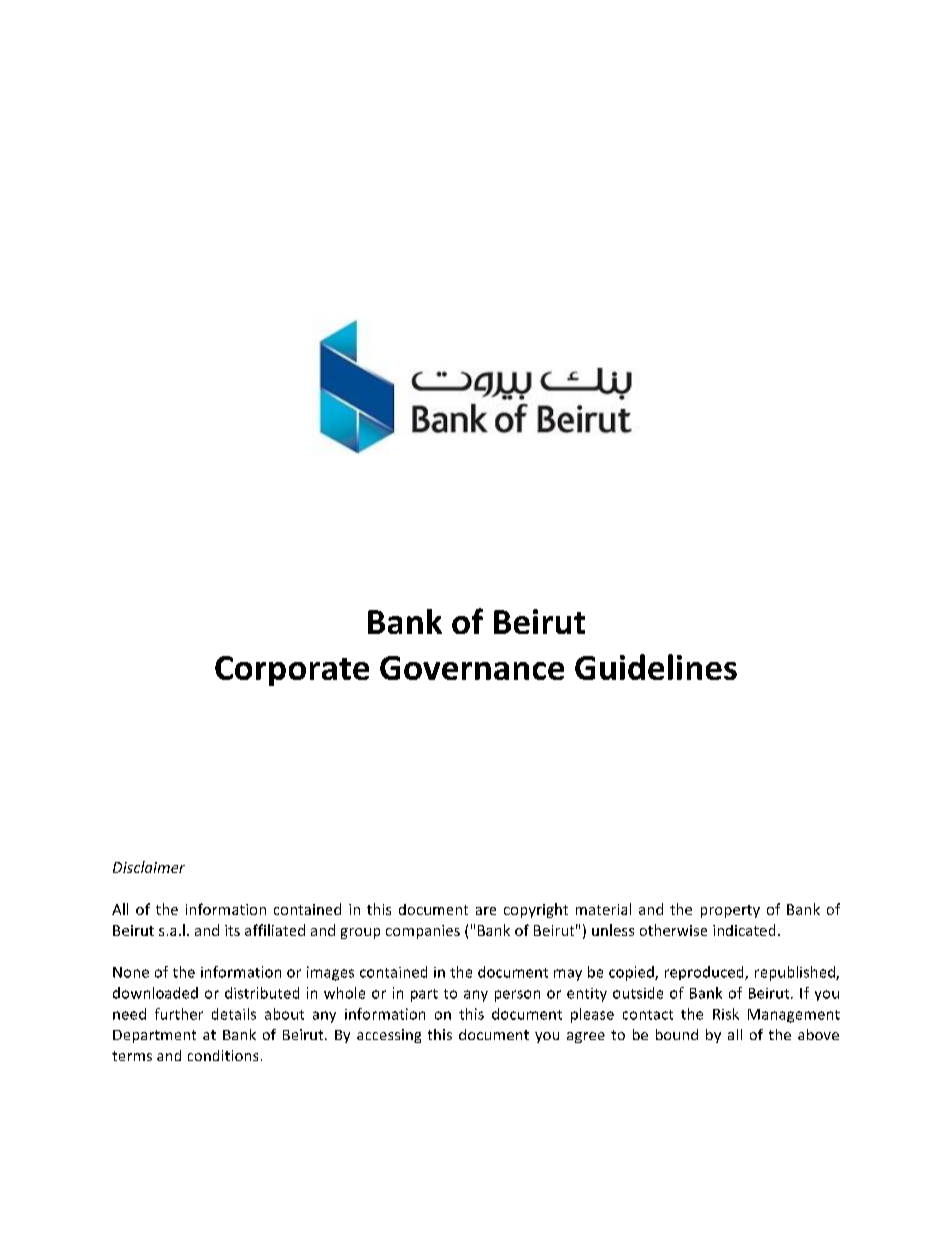 The height and width of the page is (1233, 952). Describe the element at coordinates (292, 671) in the page. I see `Corporate` at that location.
